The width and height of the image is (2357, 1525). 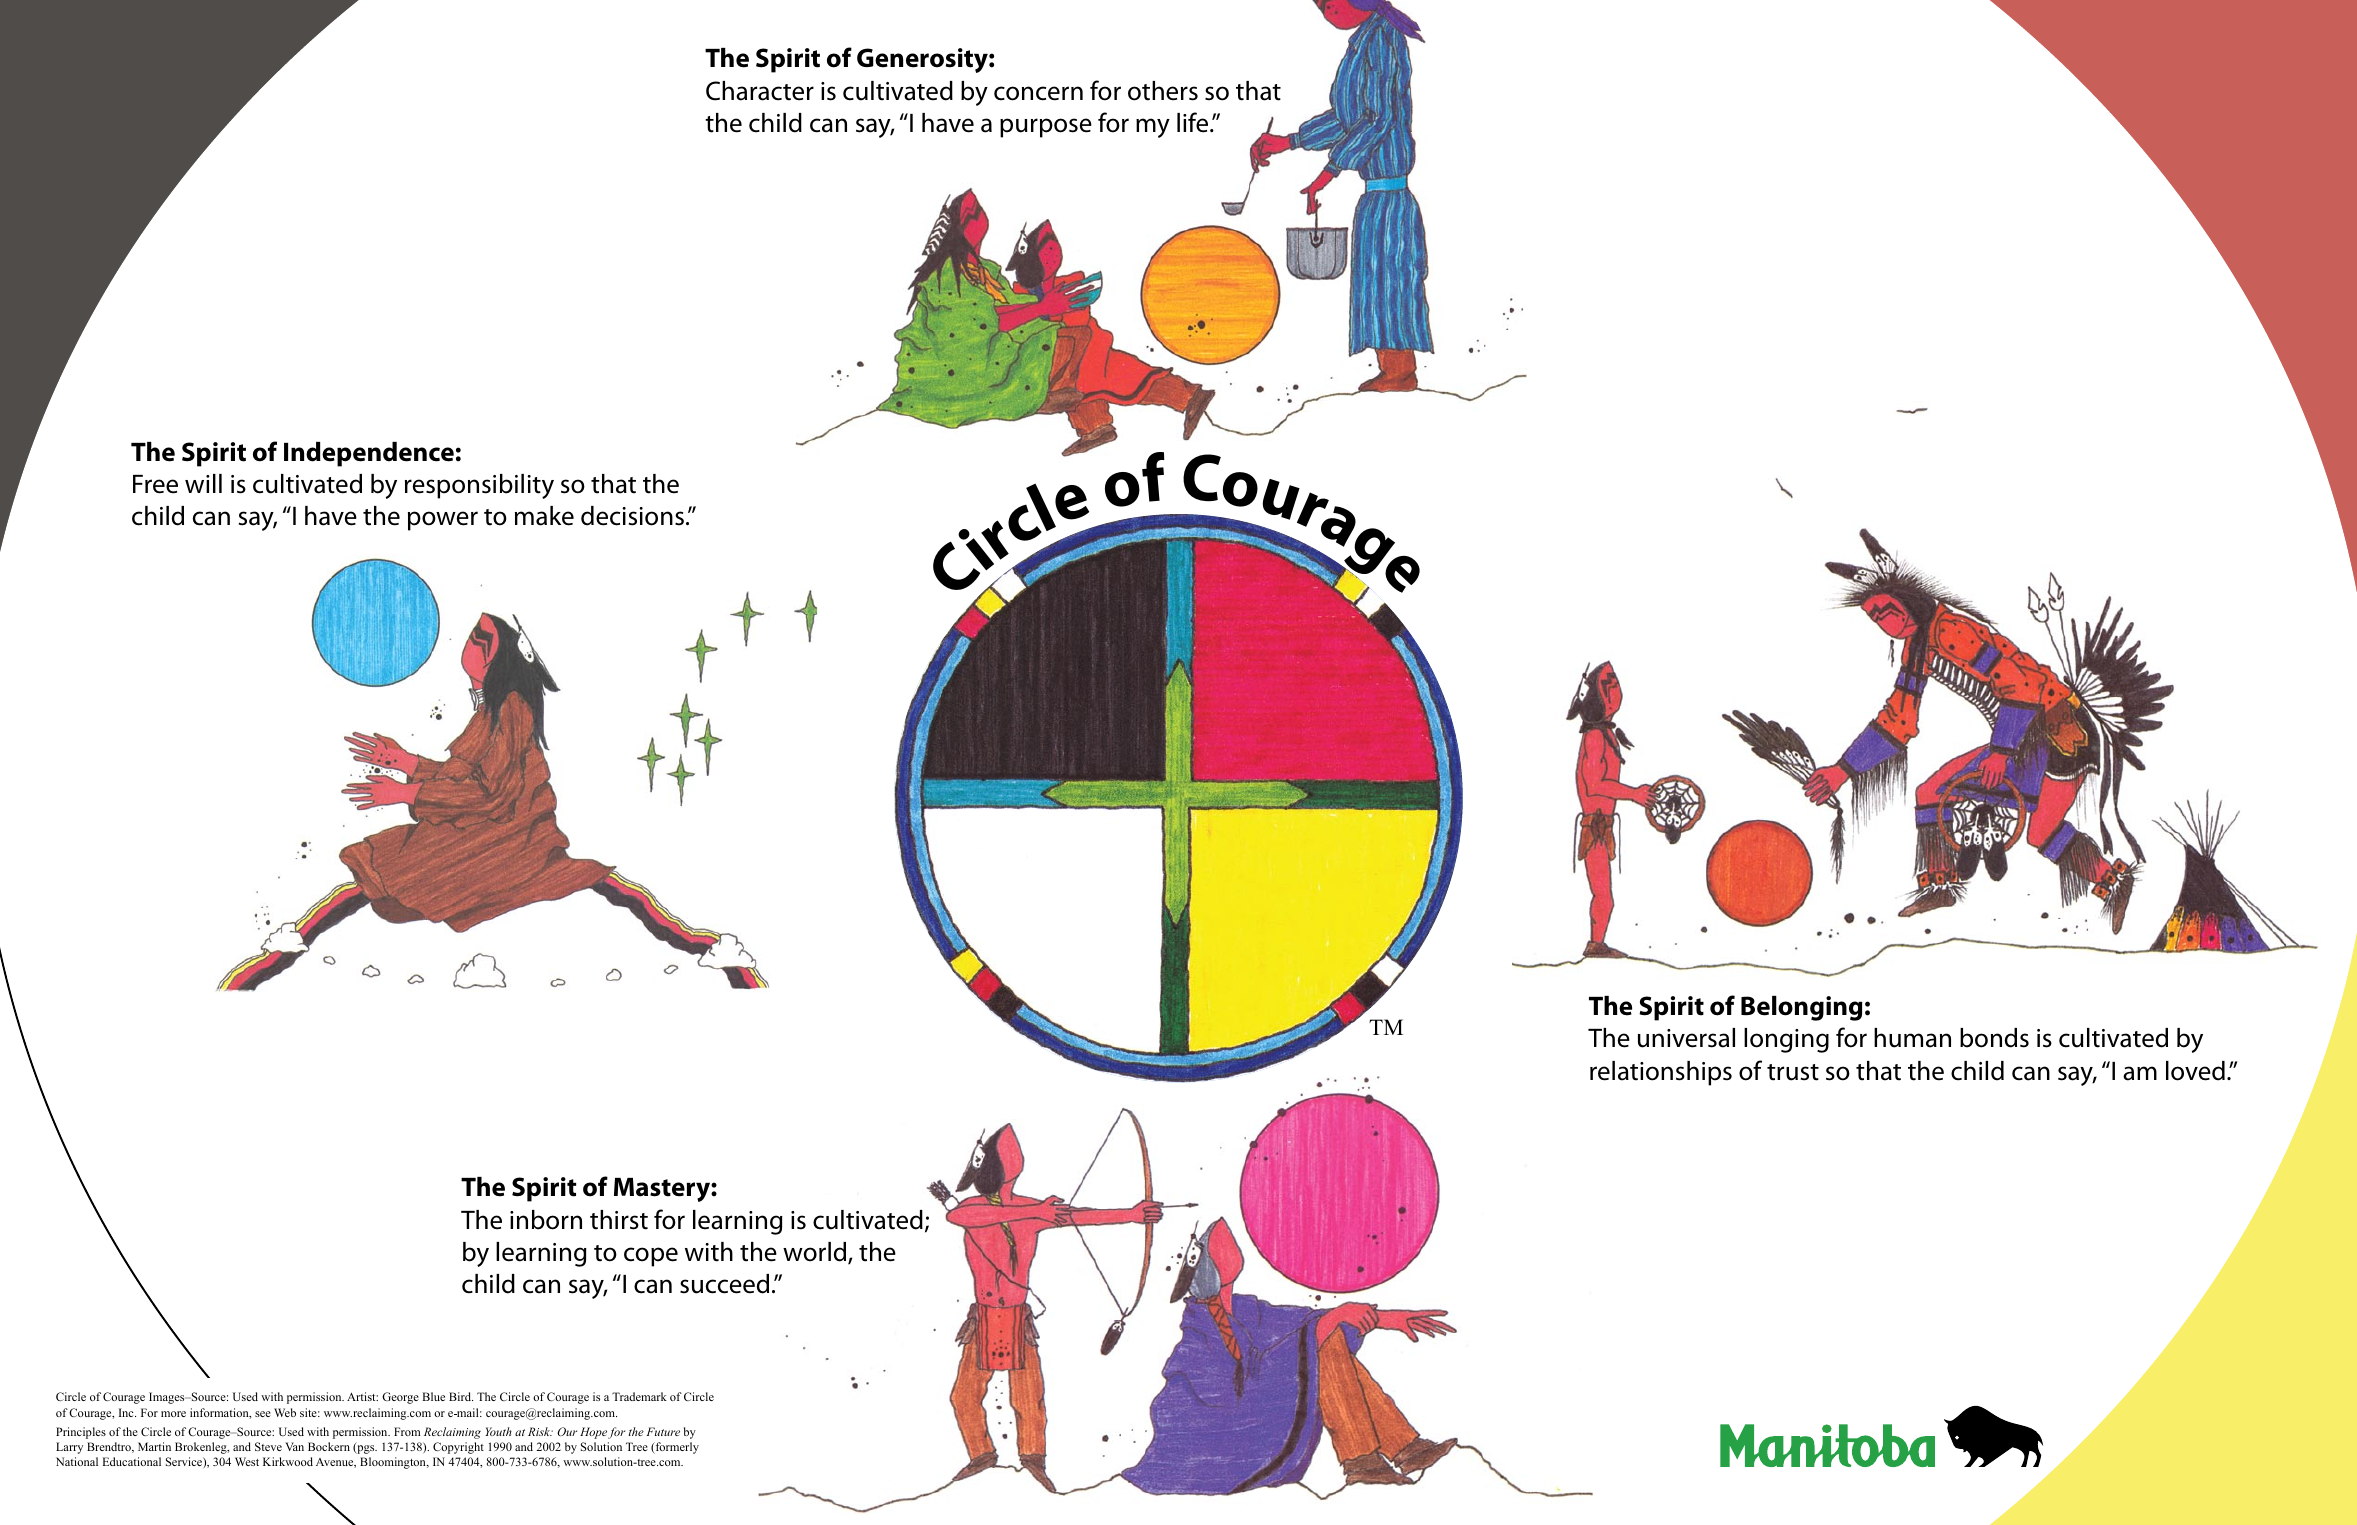 What do you see at coordinates (1912, 1038) in the image?
I see `human` at bounding box center [1912, 1038].
